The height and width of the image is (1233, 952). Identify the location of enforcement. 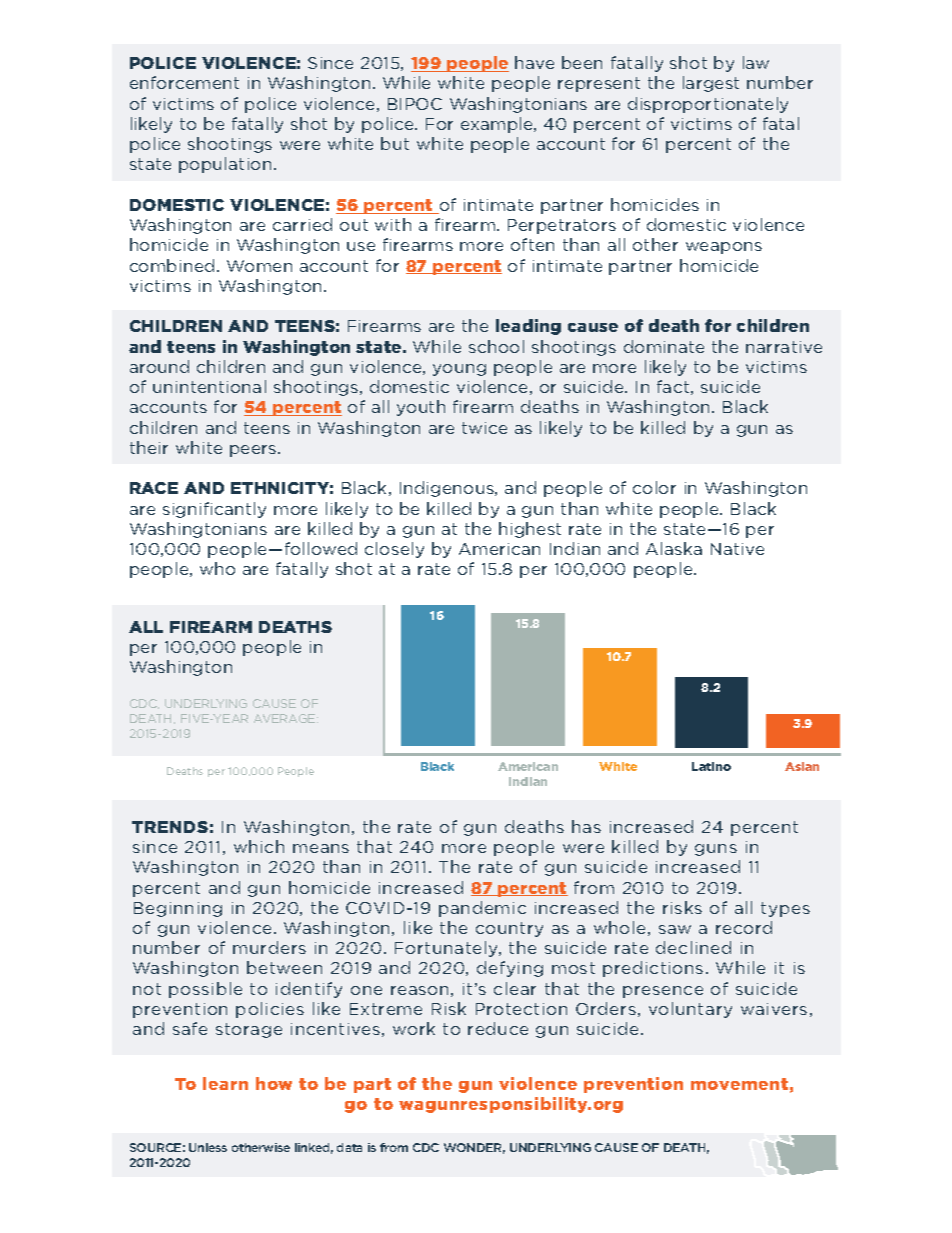
(184, 82).
